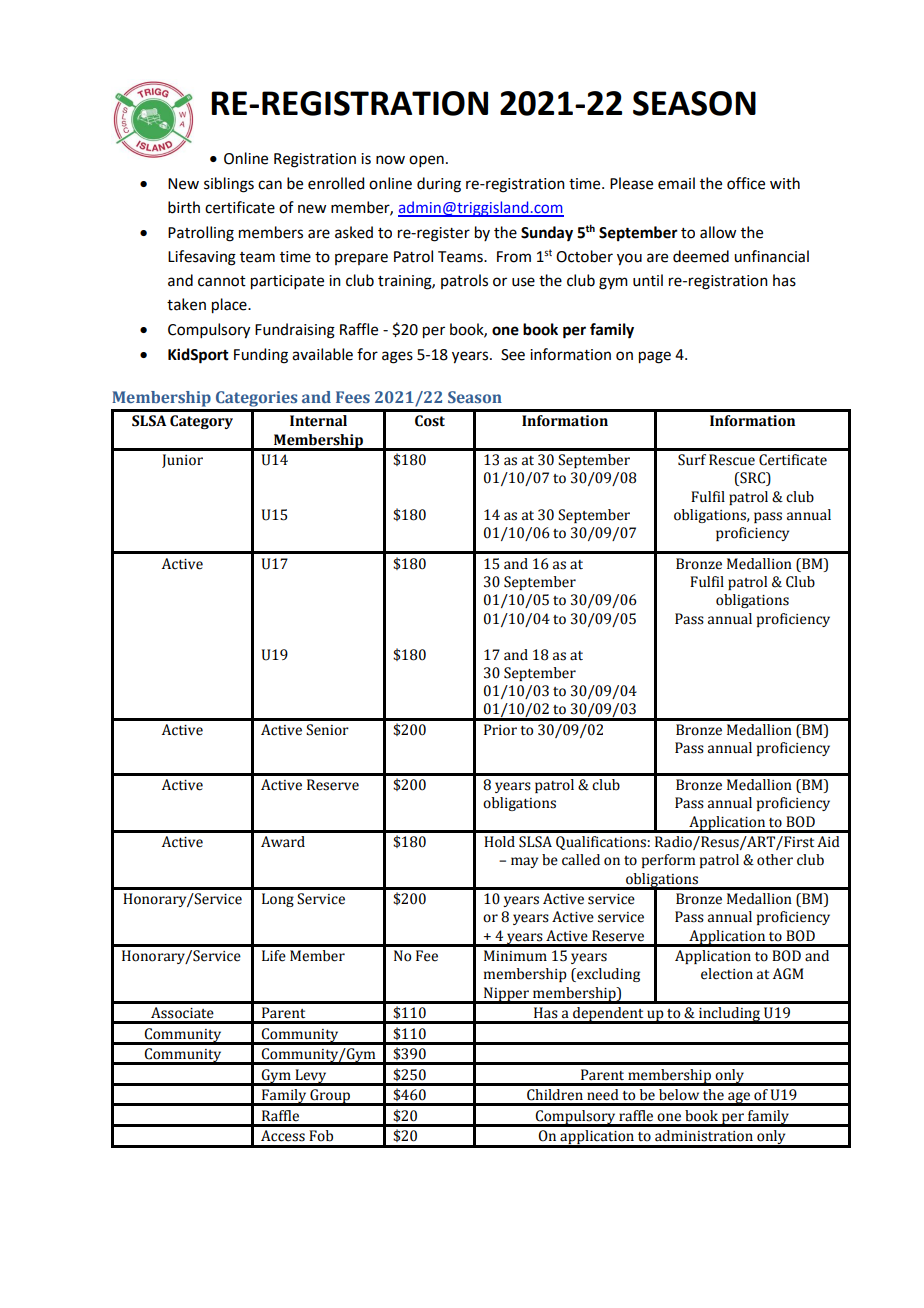  I want to click on Junior, so click(182, 461).
